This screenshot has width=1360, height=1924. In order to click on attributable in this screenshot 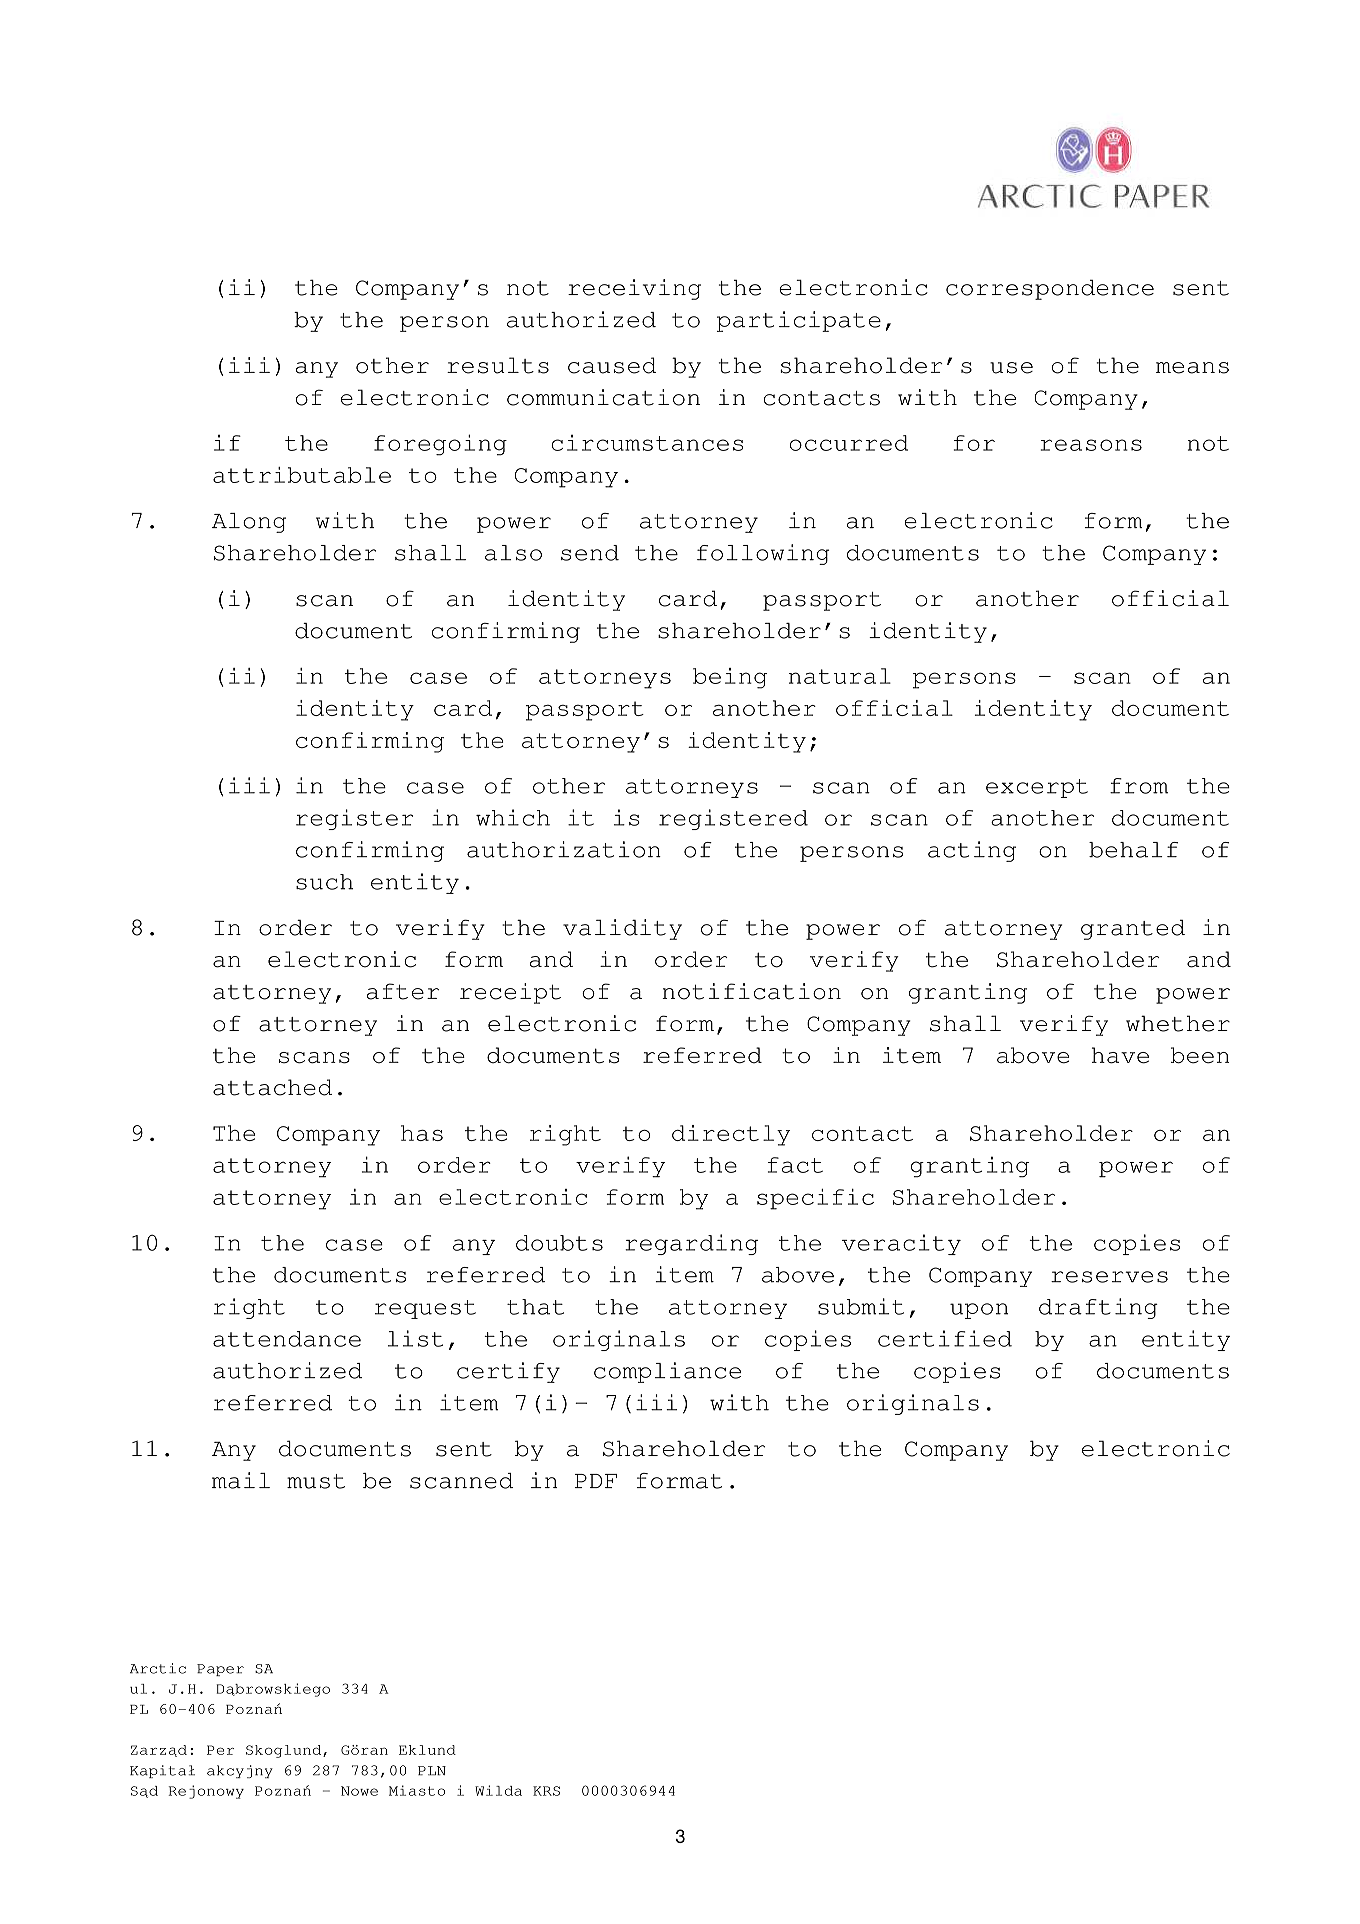, I will do `click(302, 475)`.
